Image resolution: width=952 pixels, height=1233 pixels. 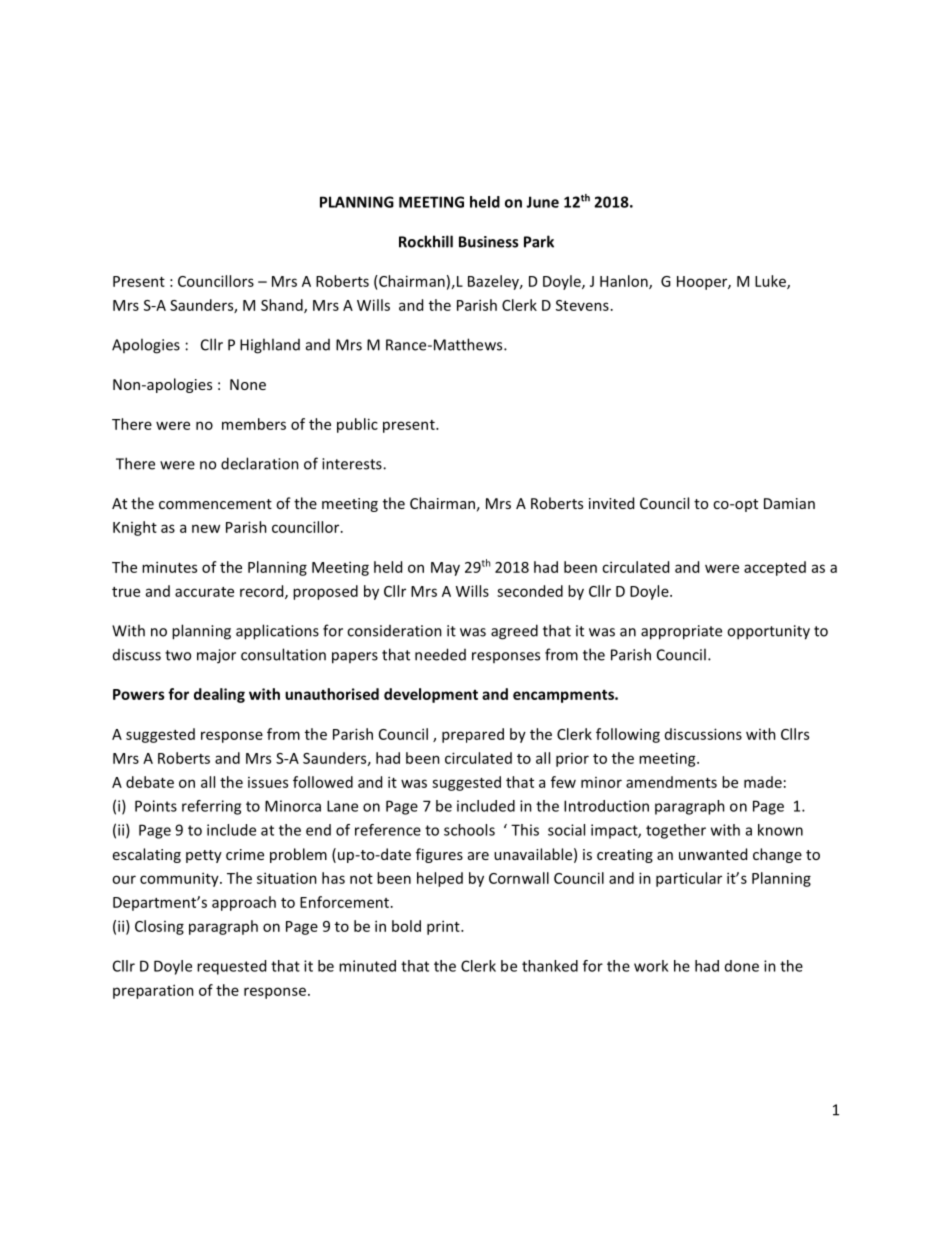 What do you see at coordinates (219, 695) in the screenshot?
I see `dealing` at bounding box center [219, 695].
